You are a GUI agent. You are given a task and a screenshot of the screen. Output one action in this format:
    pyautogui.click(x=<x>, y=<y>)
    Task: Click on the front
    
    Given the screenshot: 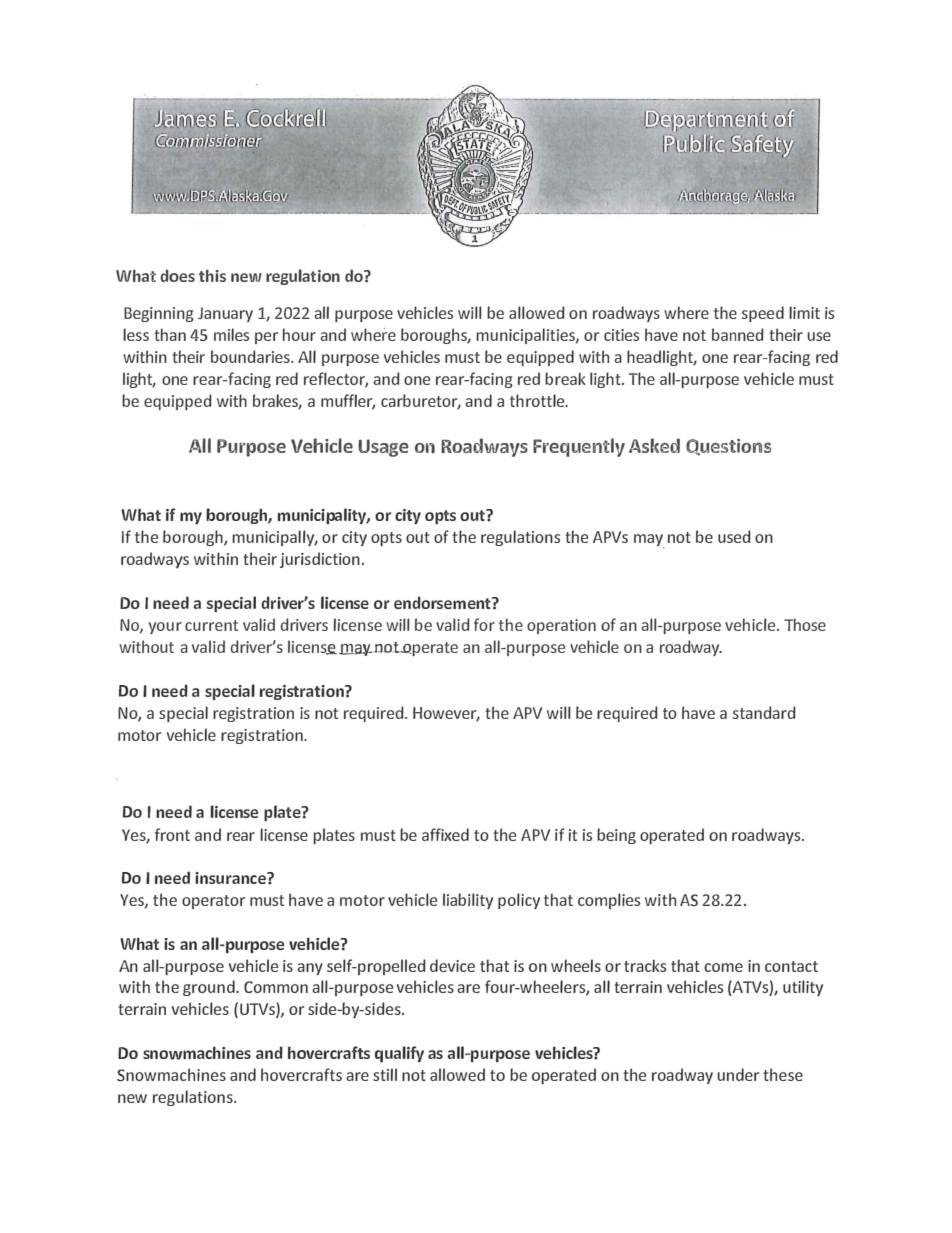 What is the action you would take?
    pyautogui.click(x=172, y=834)
